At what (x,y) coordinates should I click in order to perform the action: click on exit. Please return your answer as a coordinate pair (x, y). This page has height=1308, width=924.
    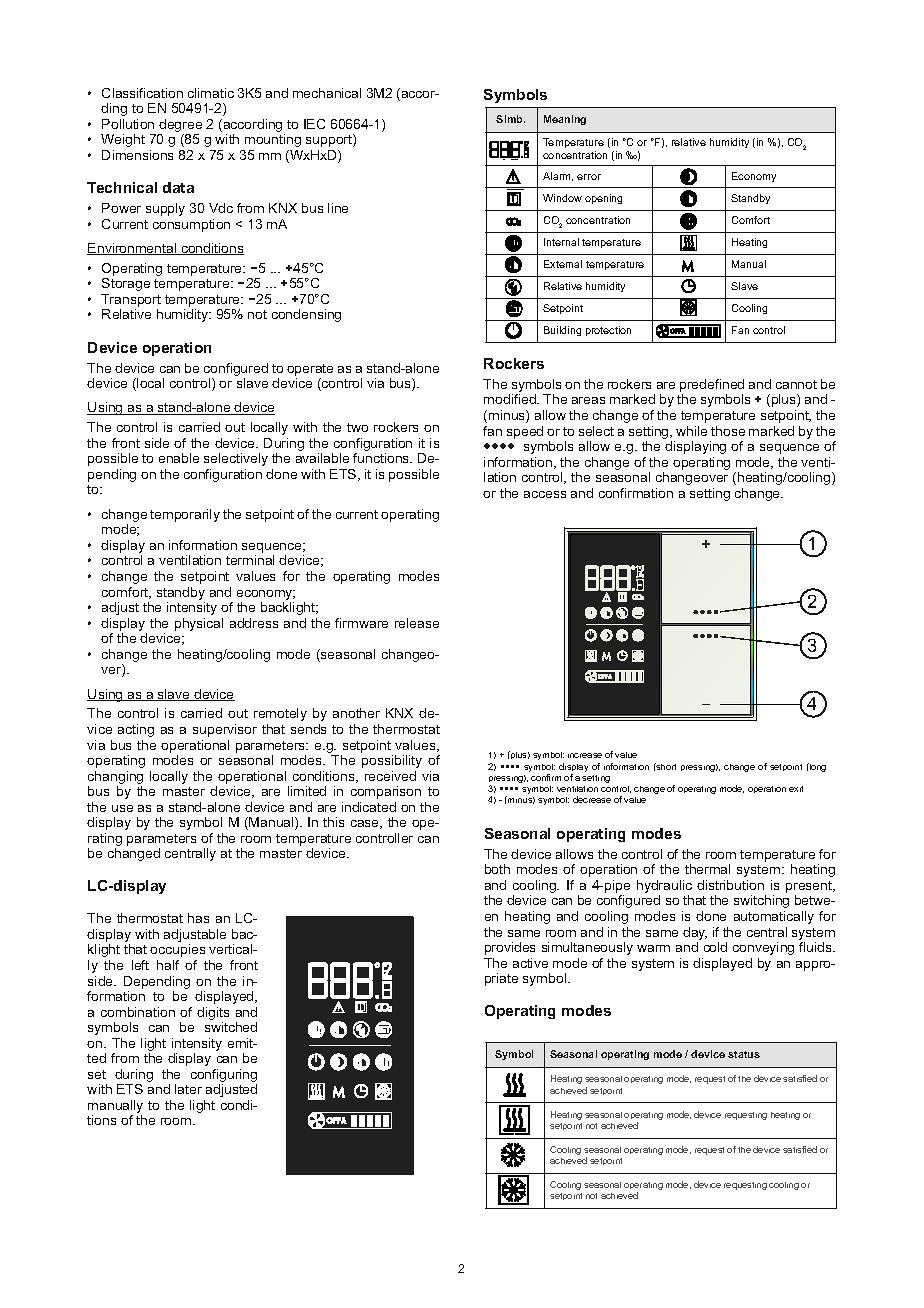
    Looking at the image, I should click on (796, 789).
